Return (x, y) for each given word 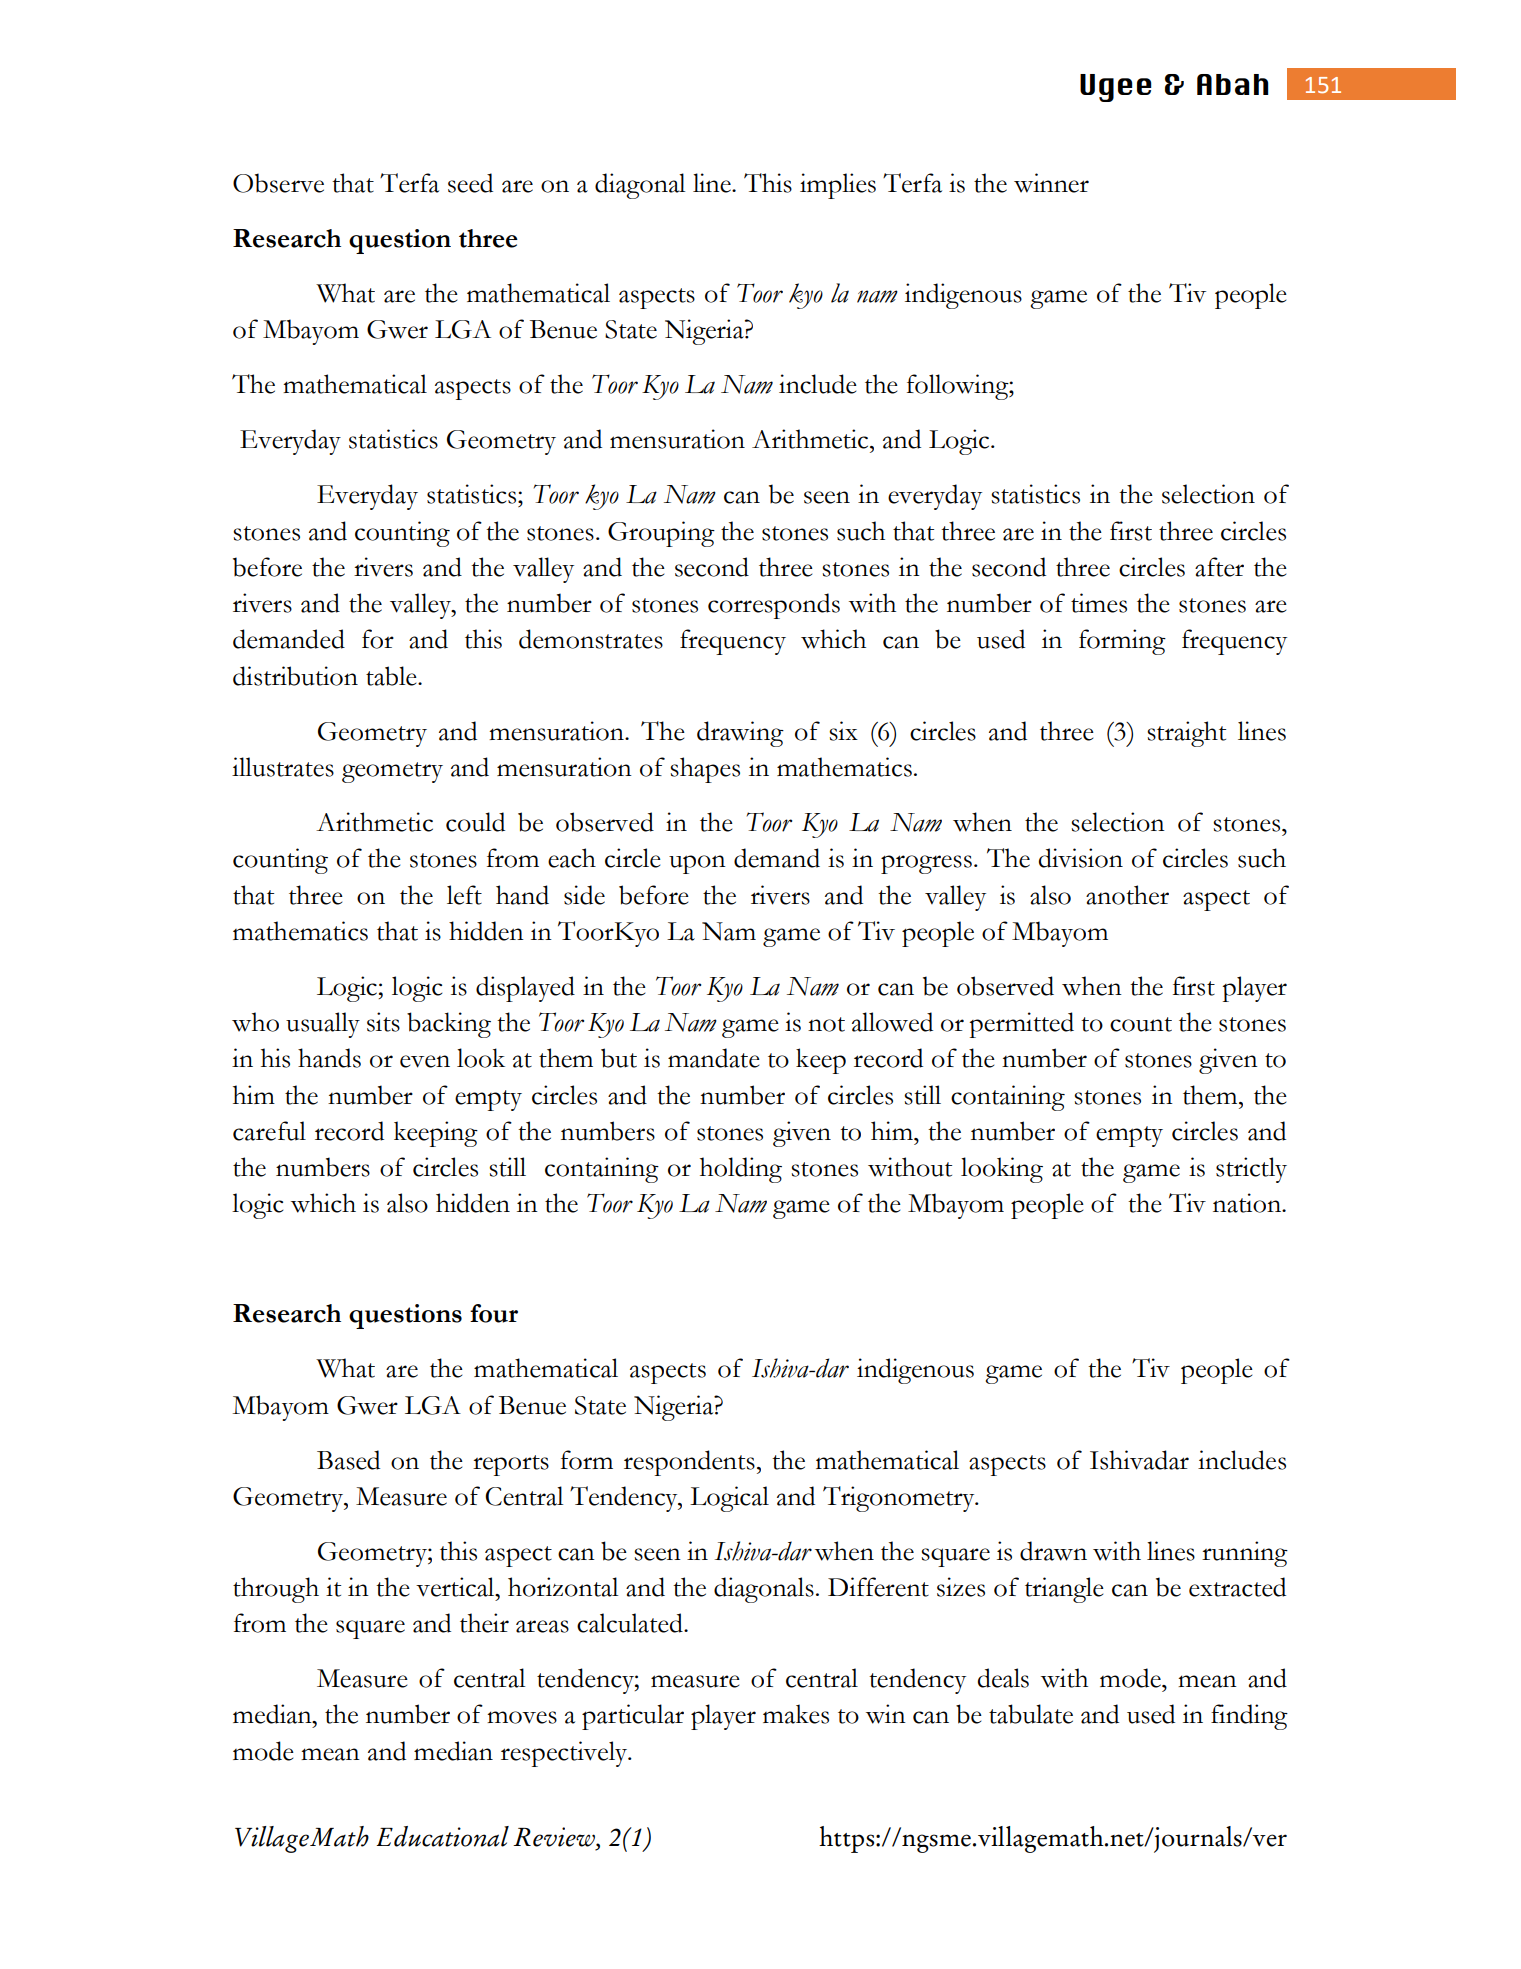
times (1099, 603)
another (1127, 895)
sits (383, 1022)
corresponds (774, 606)
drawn (1053, 1551)
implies (838, 186)
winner (1051, 183)
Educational (442, 1836)
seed (470, 183)
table (392, 676)
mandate (714, 1058)
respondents (689, 1463)
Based (348, 1460)
